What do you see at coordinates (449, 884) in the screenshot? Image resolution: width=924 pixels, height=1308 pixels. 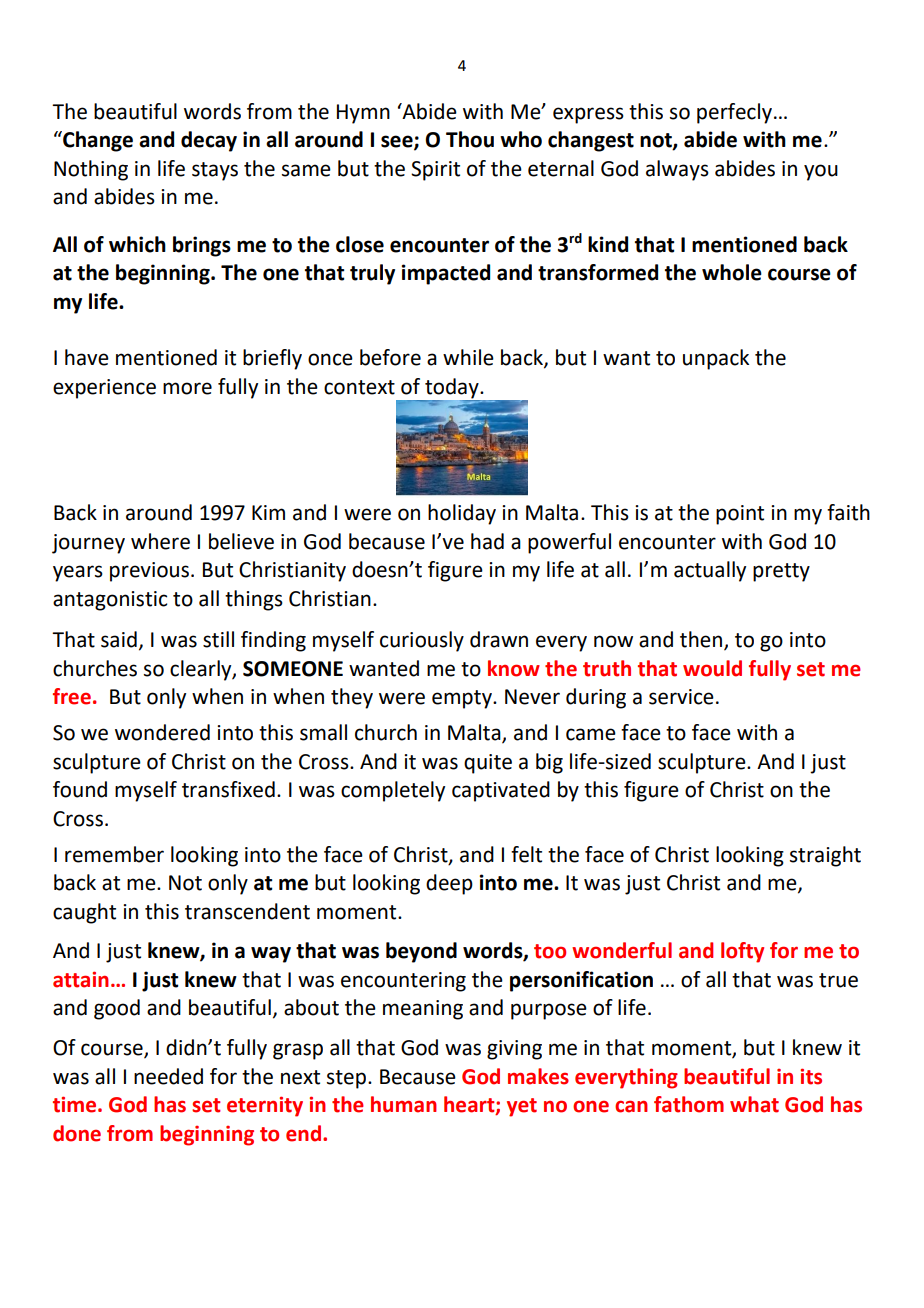 I see `deep` at bounding box center [449, 884].
